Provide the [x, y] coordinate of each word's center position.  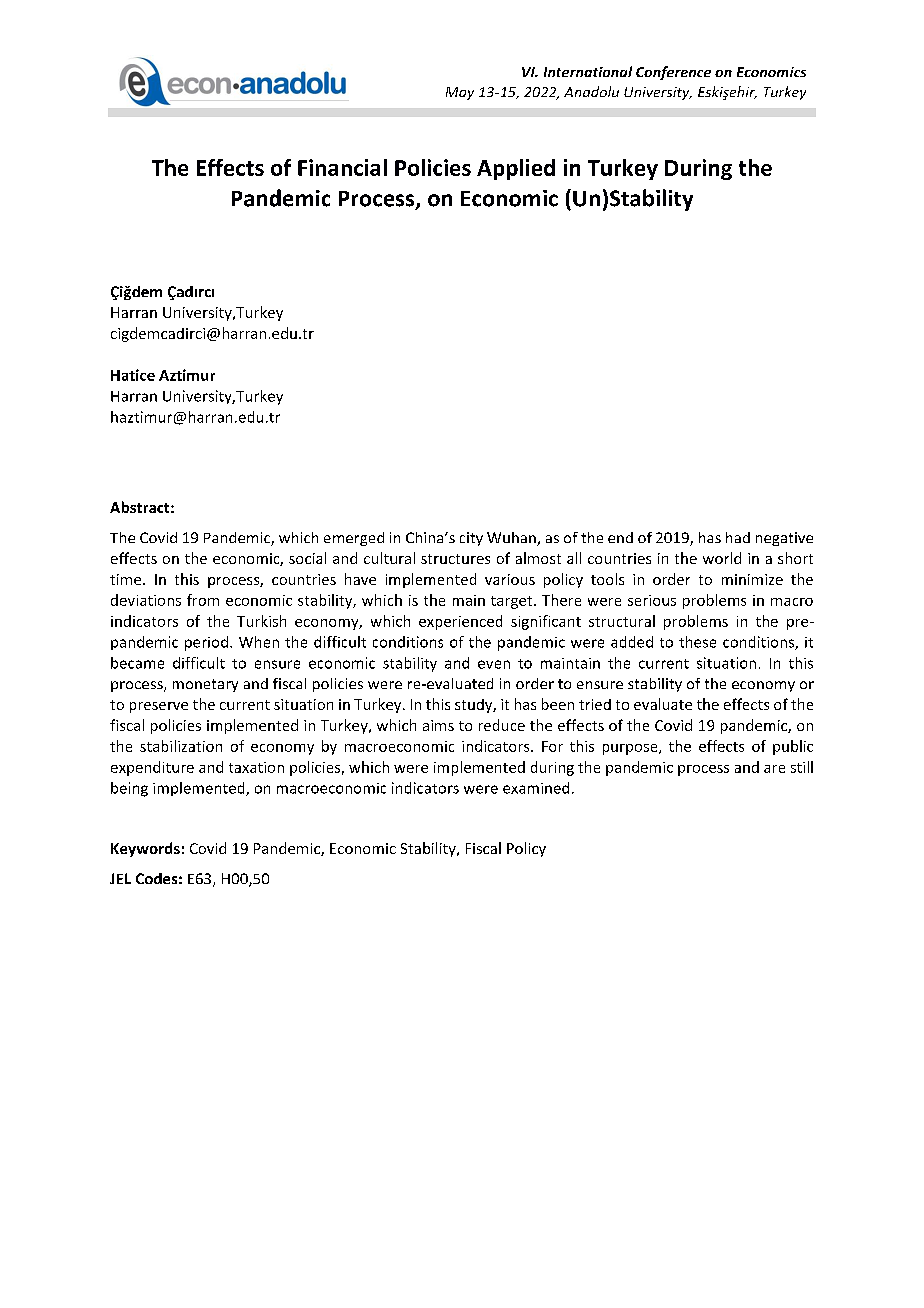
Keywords [145, 849]
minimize [752, 579]
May [460, 93]
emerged [354, 539]
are [774, 769]
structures [455, 559]
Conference [673, 73]
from [203, 600]
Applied [516, 169]
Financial [342, 167]
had [738, 537]
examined [536, 788]
